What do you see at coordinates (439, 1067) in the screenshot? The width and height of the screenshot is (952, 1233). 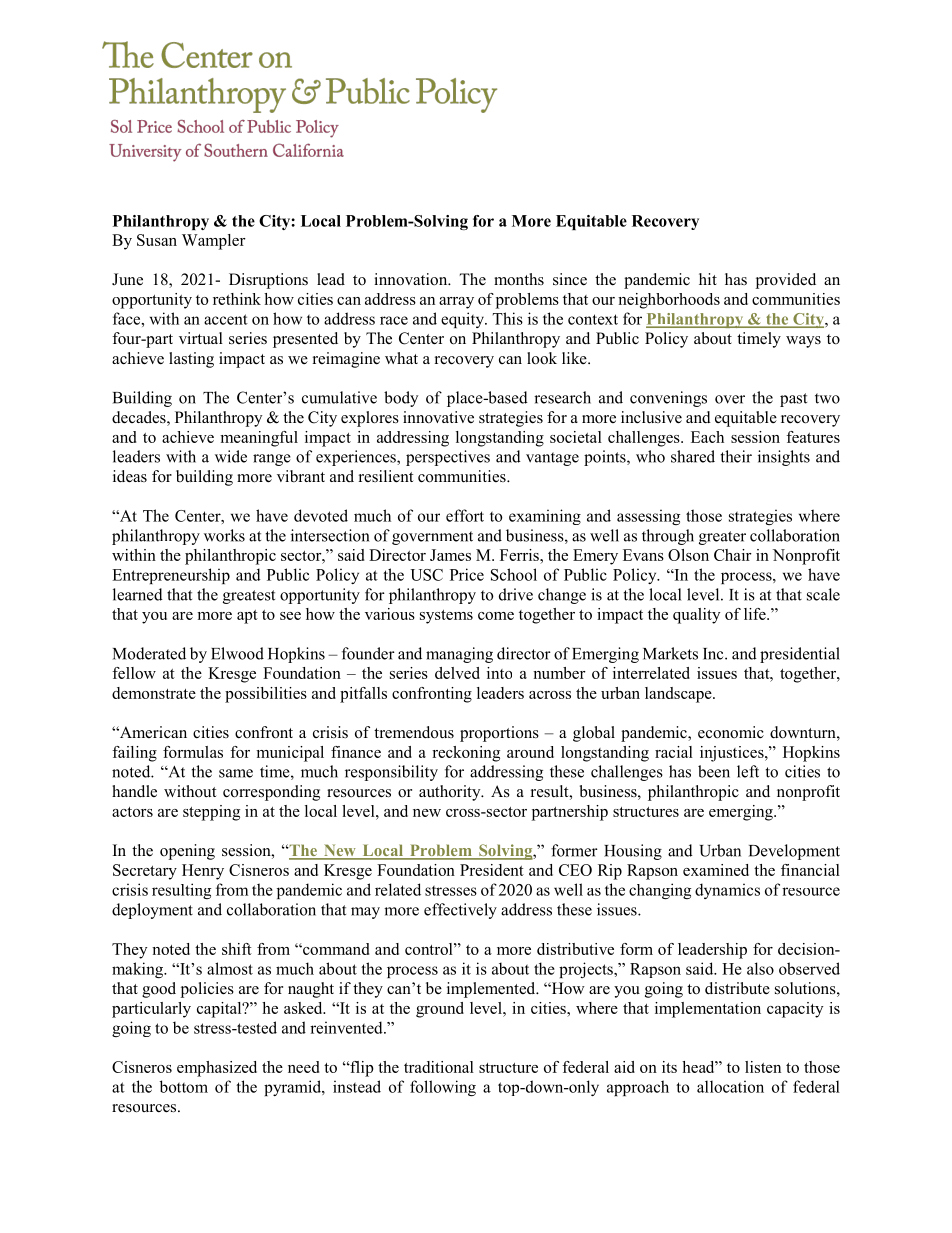 I see `traditional` at bounding box center [439, 1067].
